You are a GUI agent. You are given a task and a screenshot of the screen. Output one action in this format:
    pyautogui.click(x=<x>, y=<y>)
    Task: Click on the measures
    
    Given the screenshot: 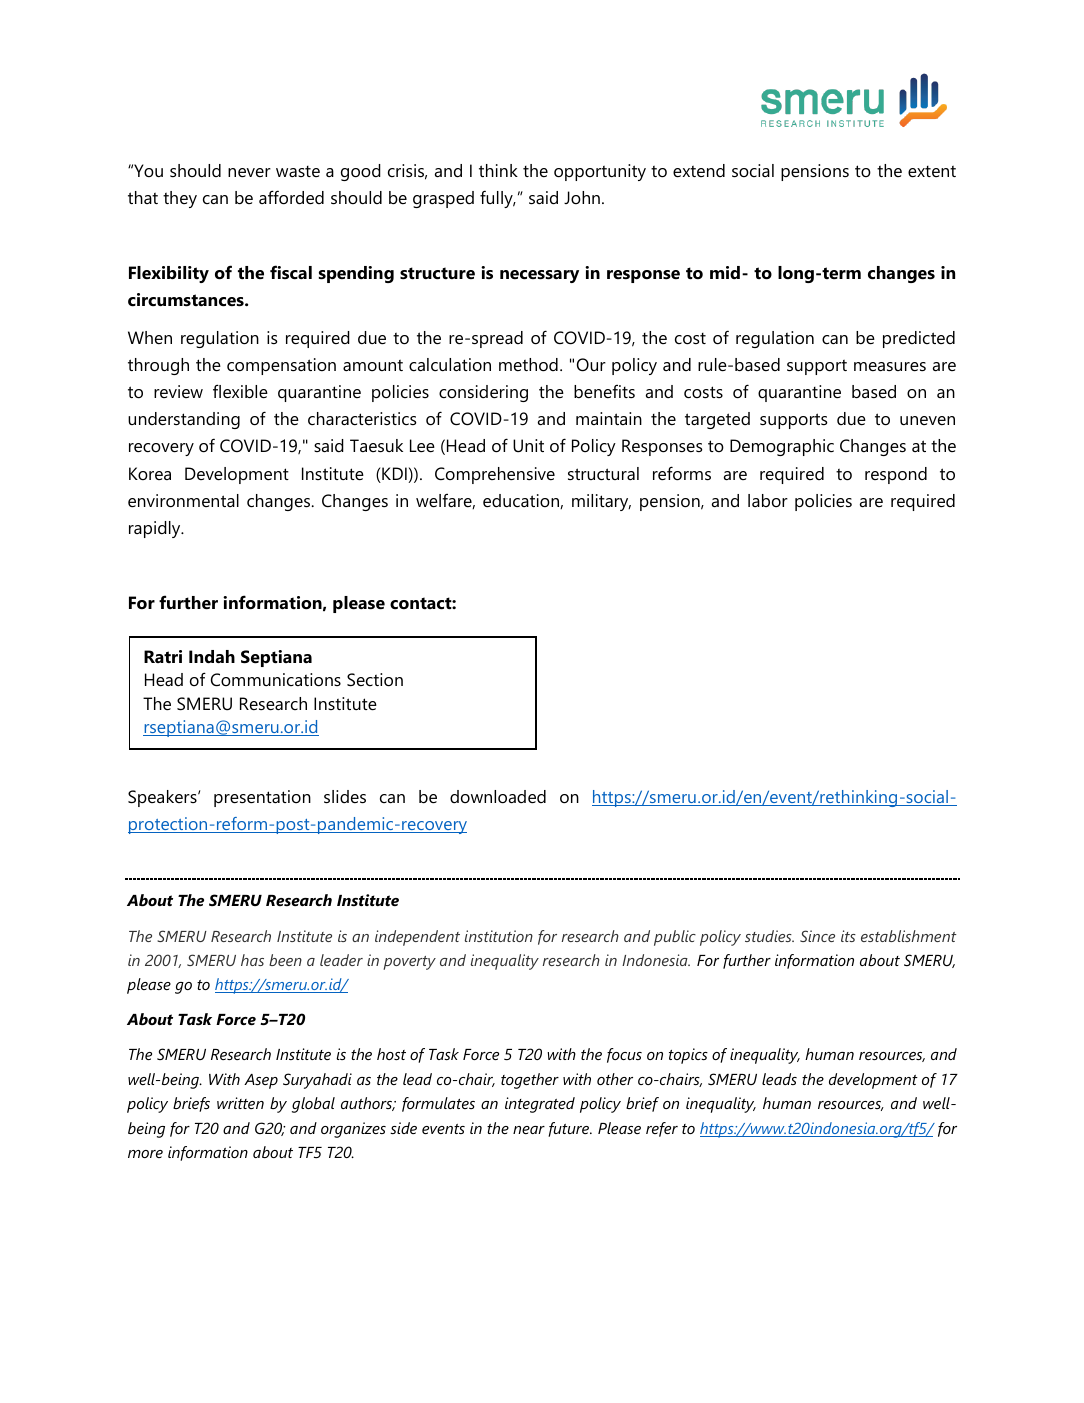 What is the action you would take?
    pyautogui.click(x=890, y=367)
